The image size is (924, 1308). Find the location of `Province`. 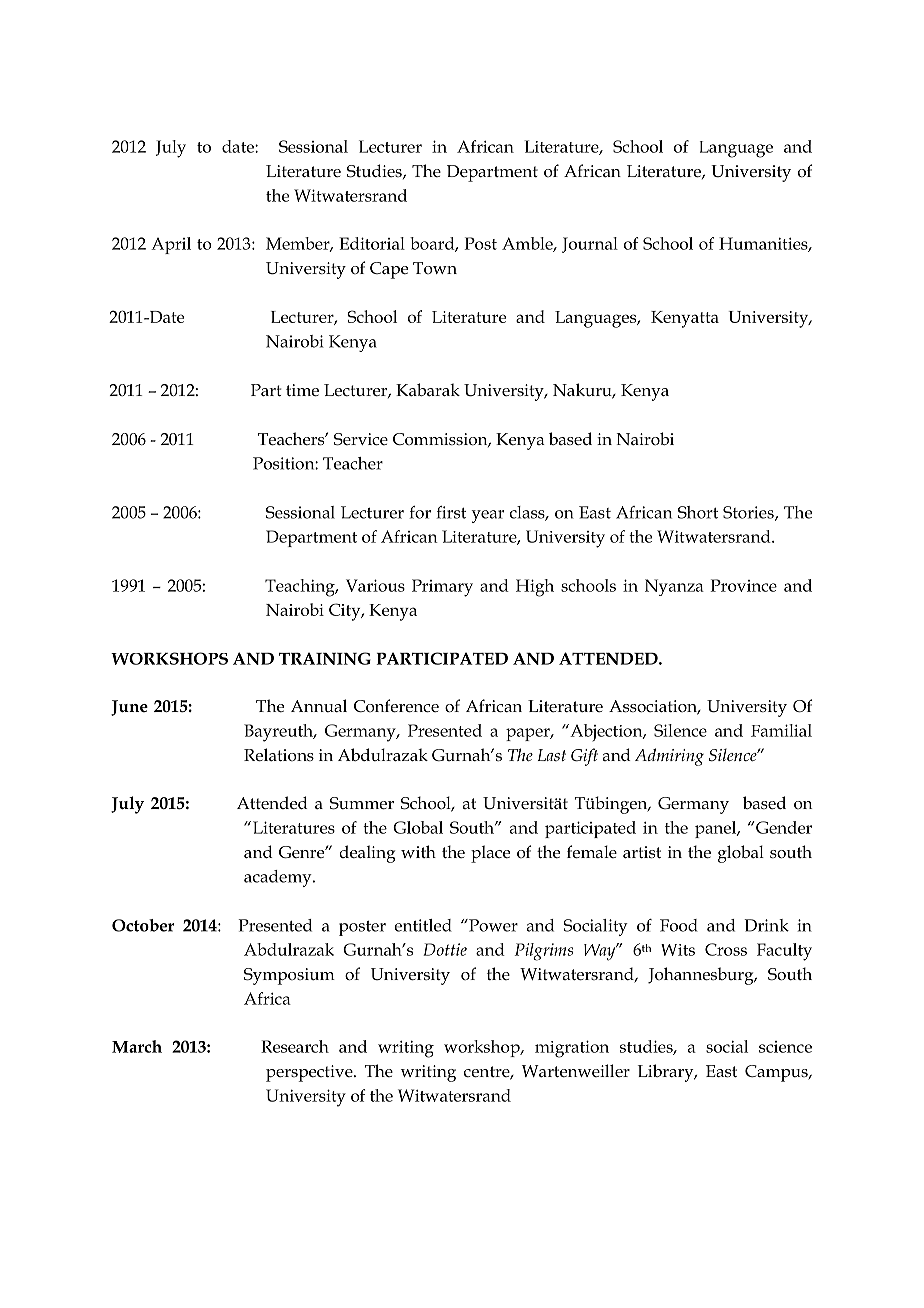

Province is located at coordinates (743, 585).
